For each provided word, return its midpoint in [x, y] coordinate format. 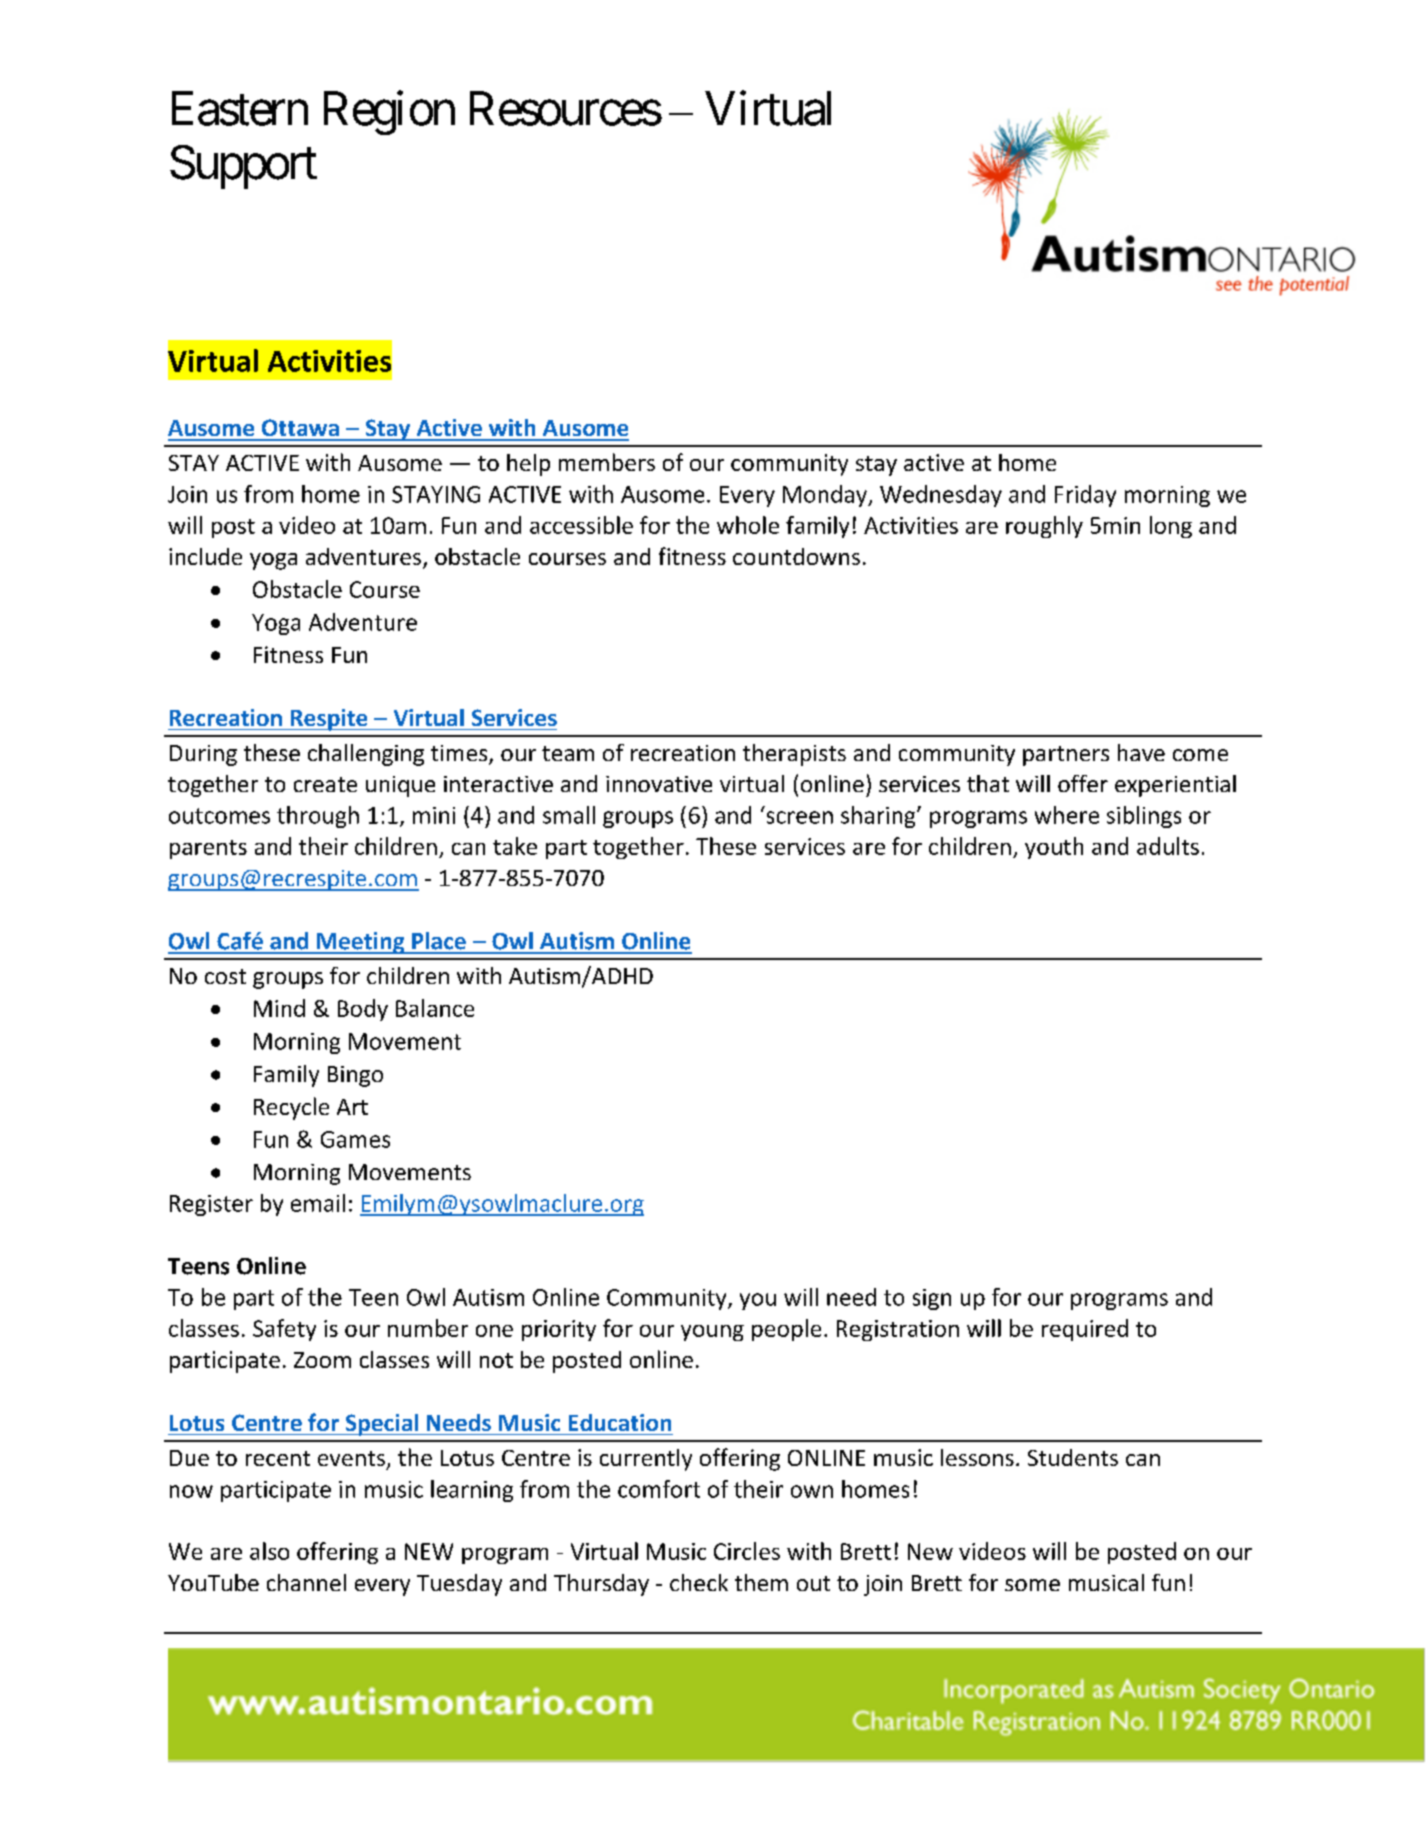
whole [748, 525]
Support [243, 167]
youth [1054, 848]
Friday [1085, 496]
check [699, 1582]
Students [1073, 1457]
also [269, 1551]
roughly [1044, 527]
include [205, 556]
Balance [435, 1008]
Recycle [291, 1108]
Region [389, 113]
